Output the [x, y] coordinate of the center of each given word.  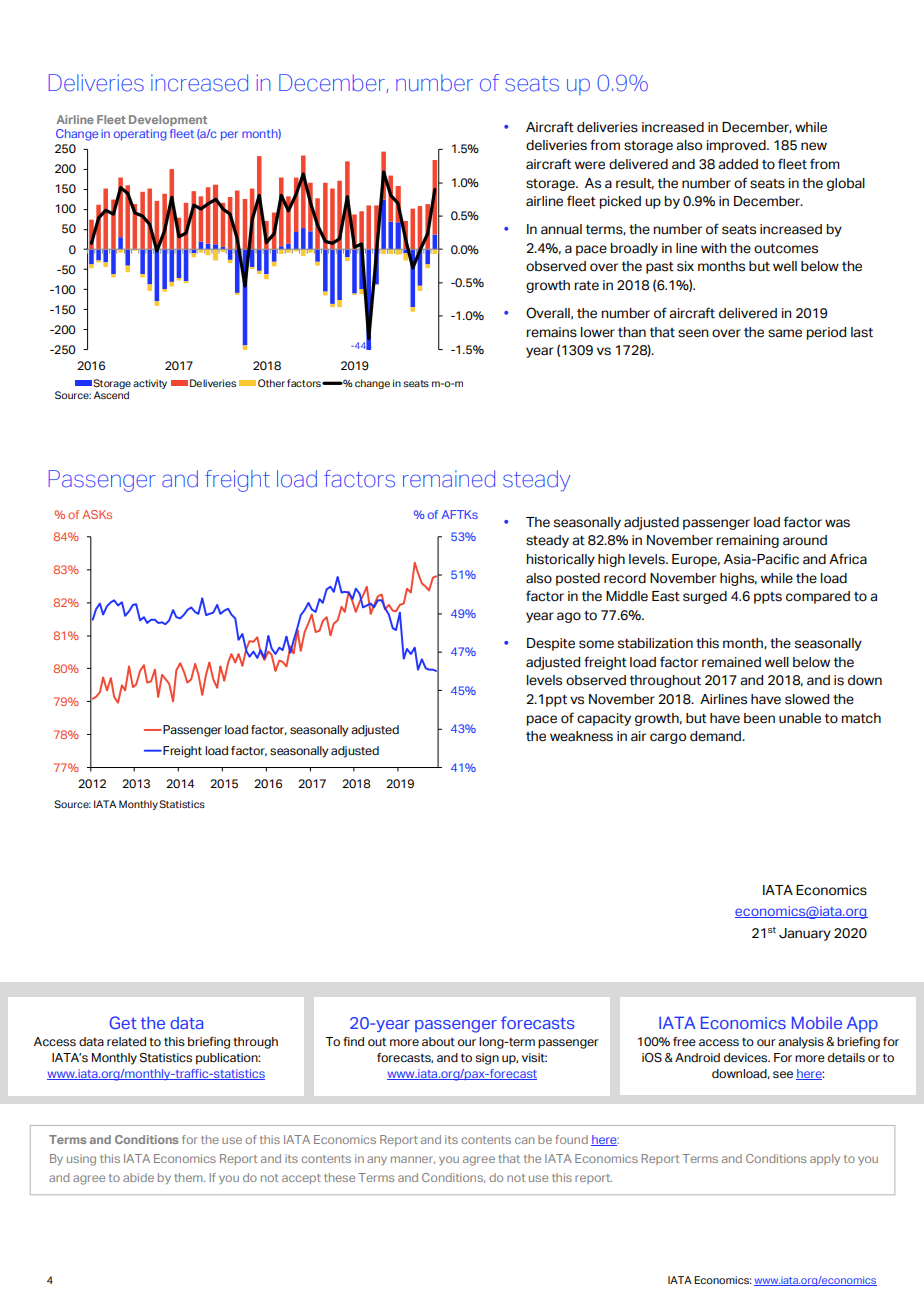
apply [825, 1159]
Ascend [111, 395]
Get [123, 1022]
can [524, 1140]
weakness [581, 736]
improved [737, 146]
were [590, 165]
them [189, 1177]
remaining [748, 541]
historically [561, 560]
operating [140, 135]
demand [717, 736]
